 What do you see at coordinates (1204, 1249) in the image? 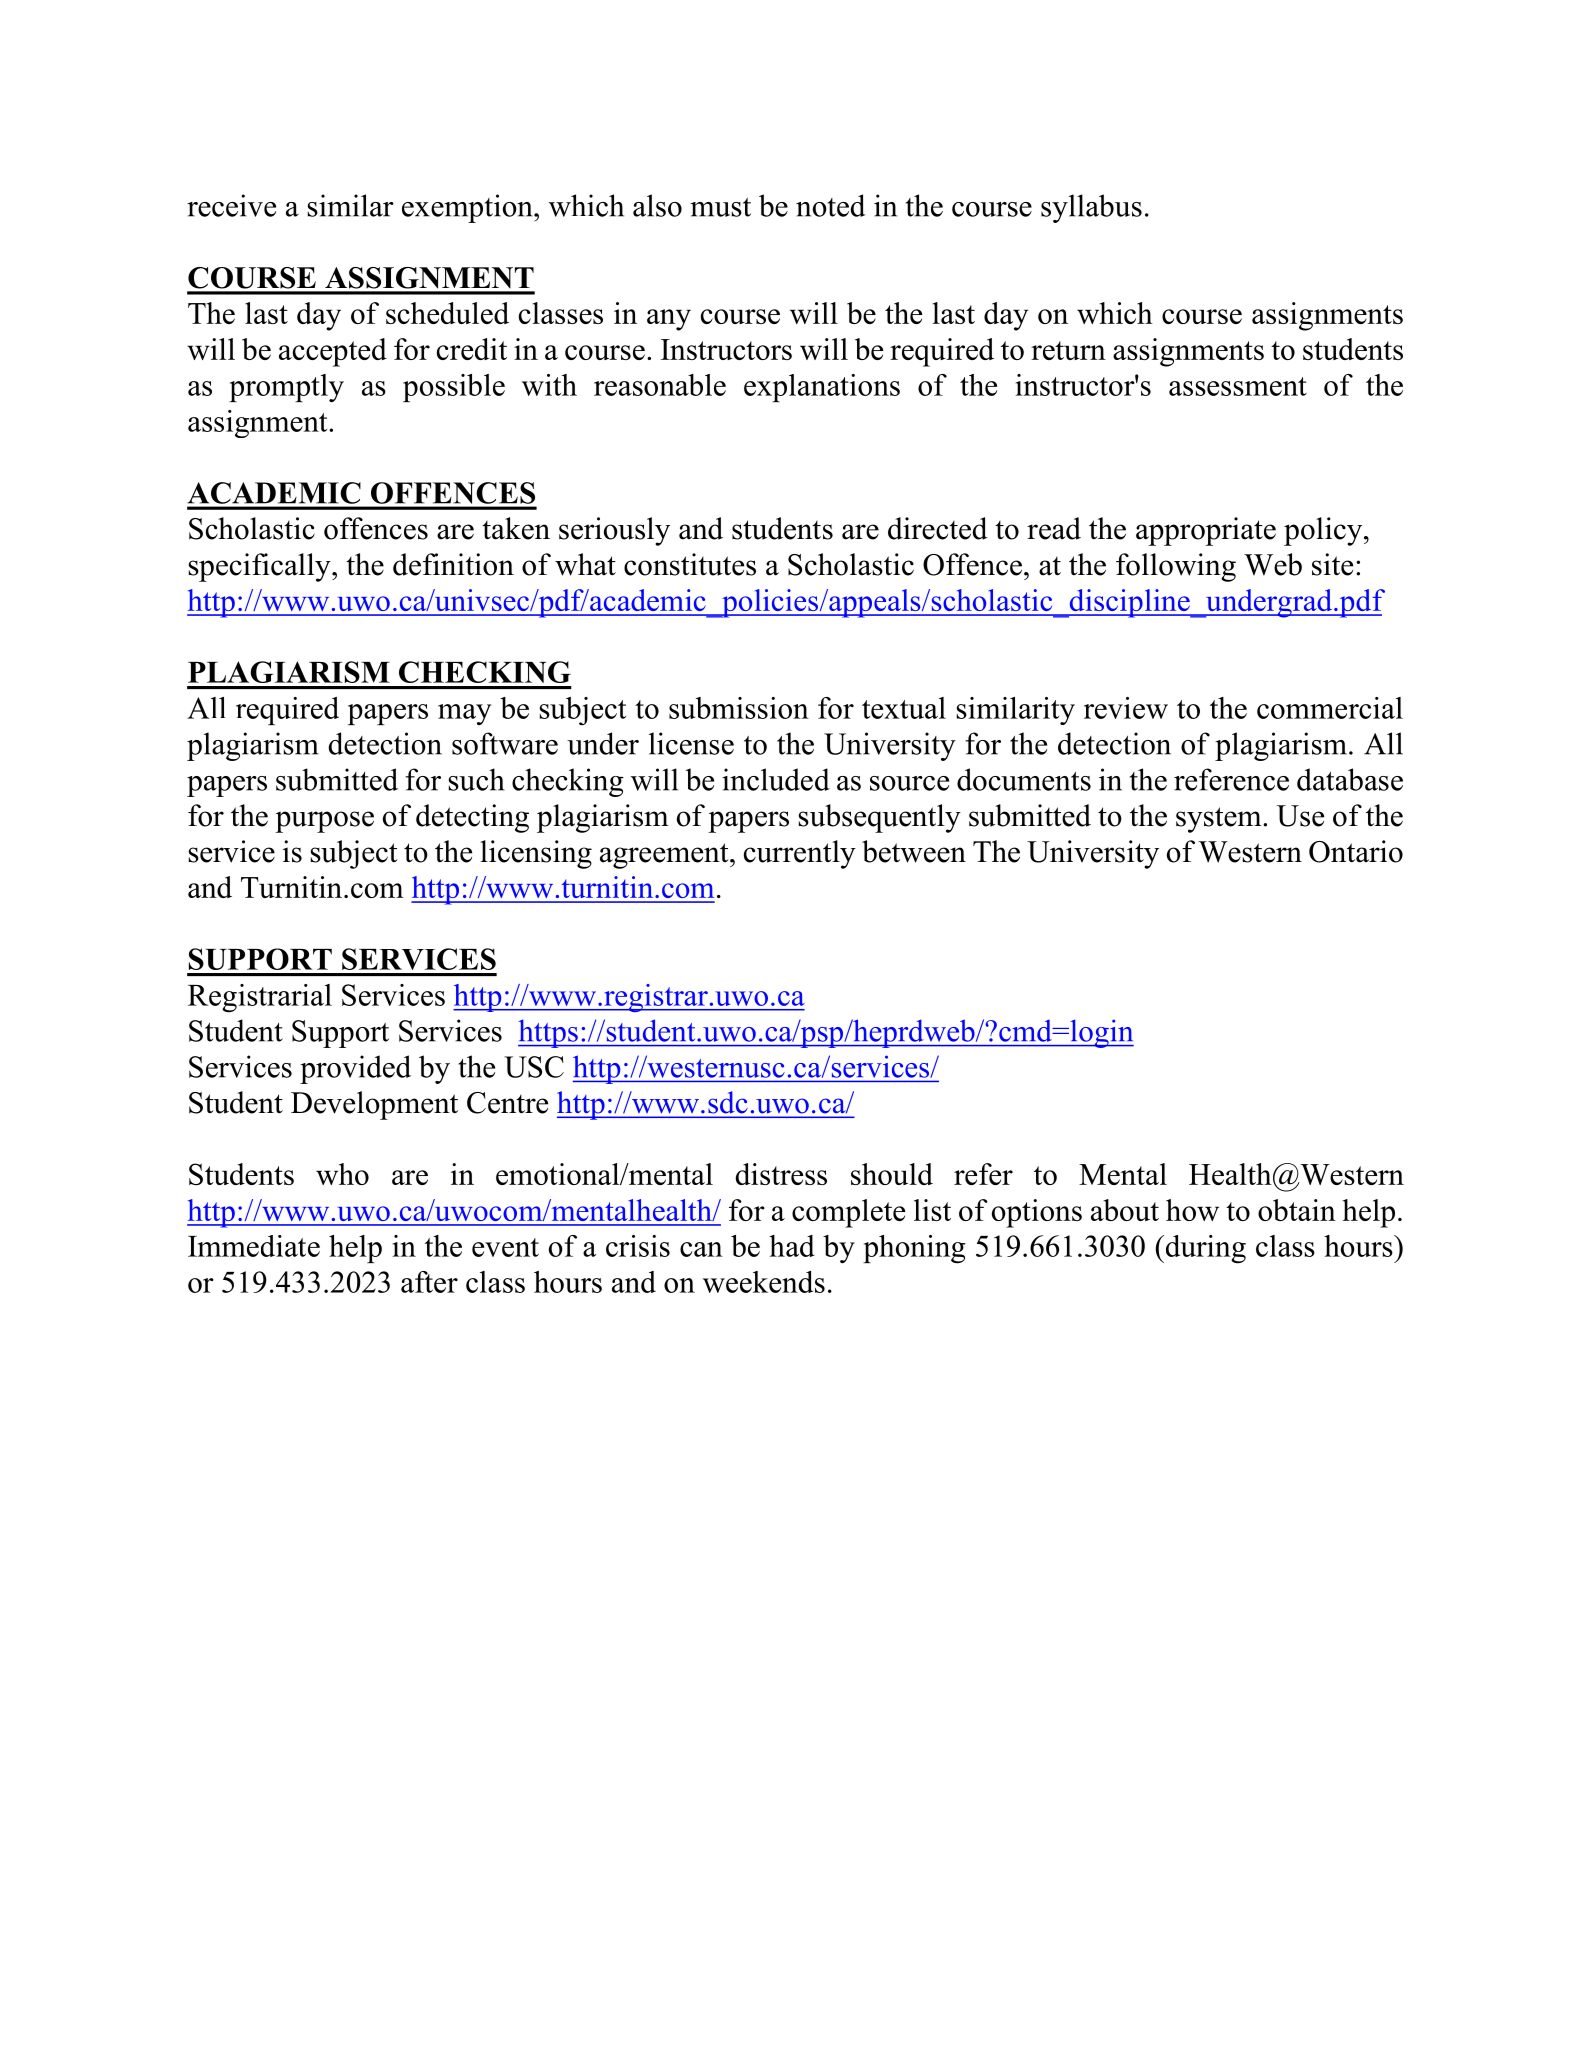
I see `during` at bounding box center [1204, 1249].
